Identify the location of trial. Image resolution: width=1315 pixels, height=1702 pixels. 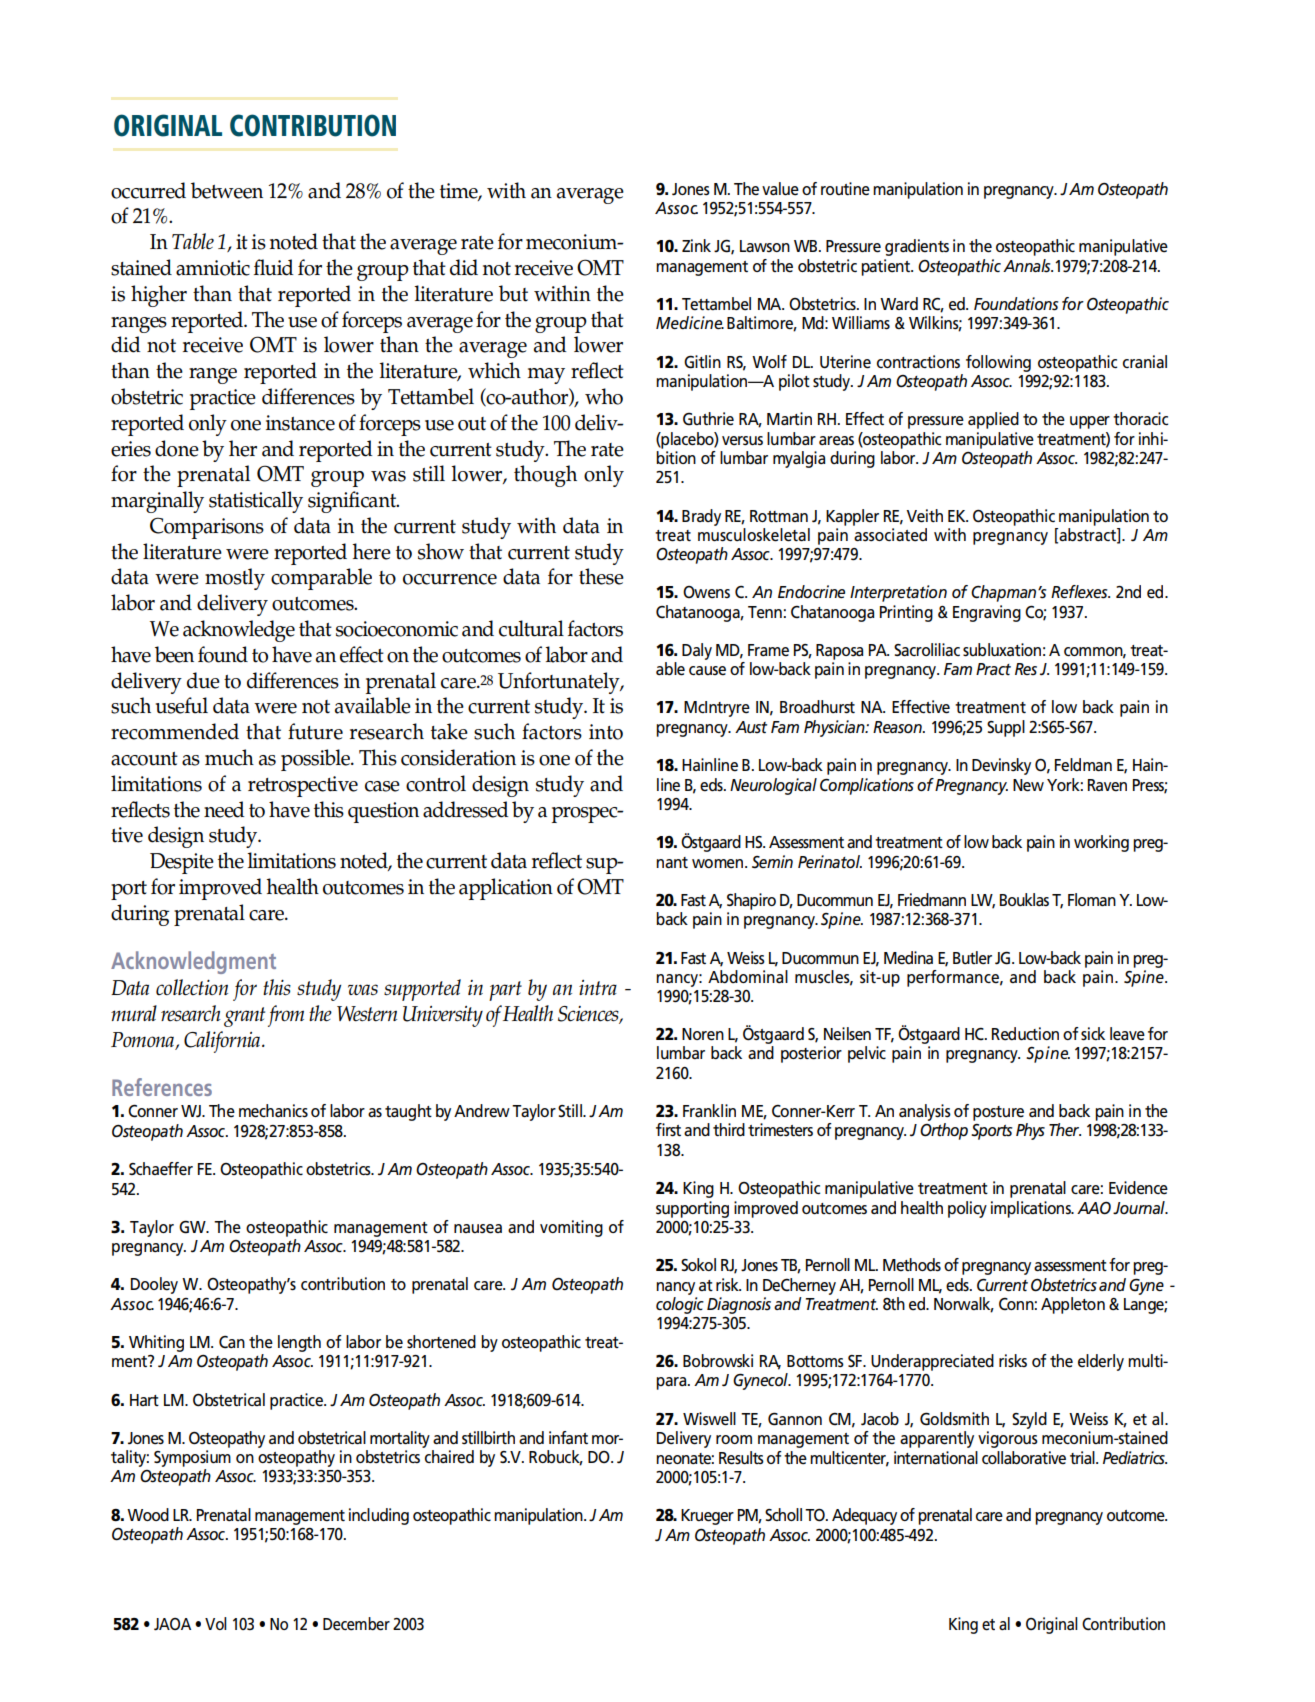
(1083, 1457).
